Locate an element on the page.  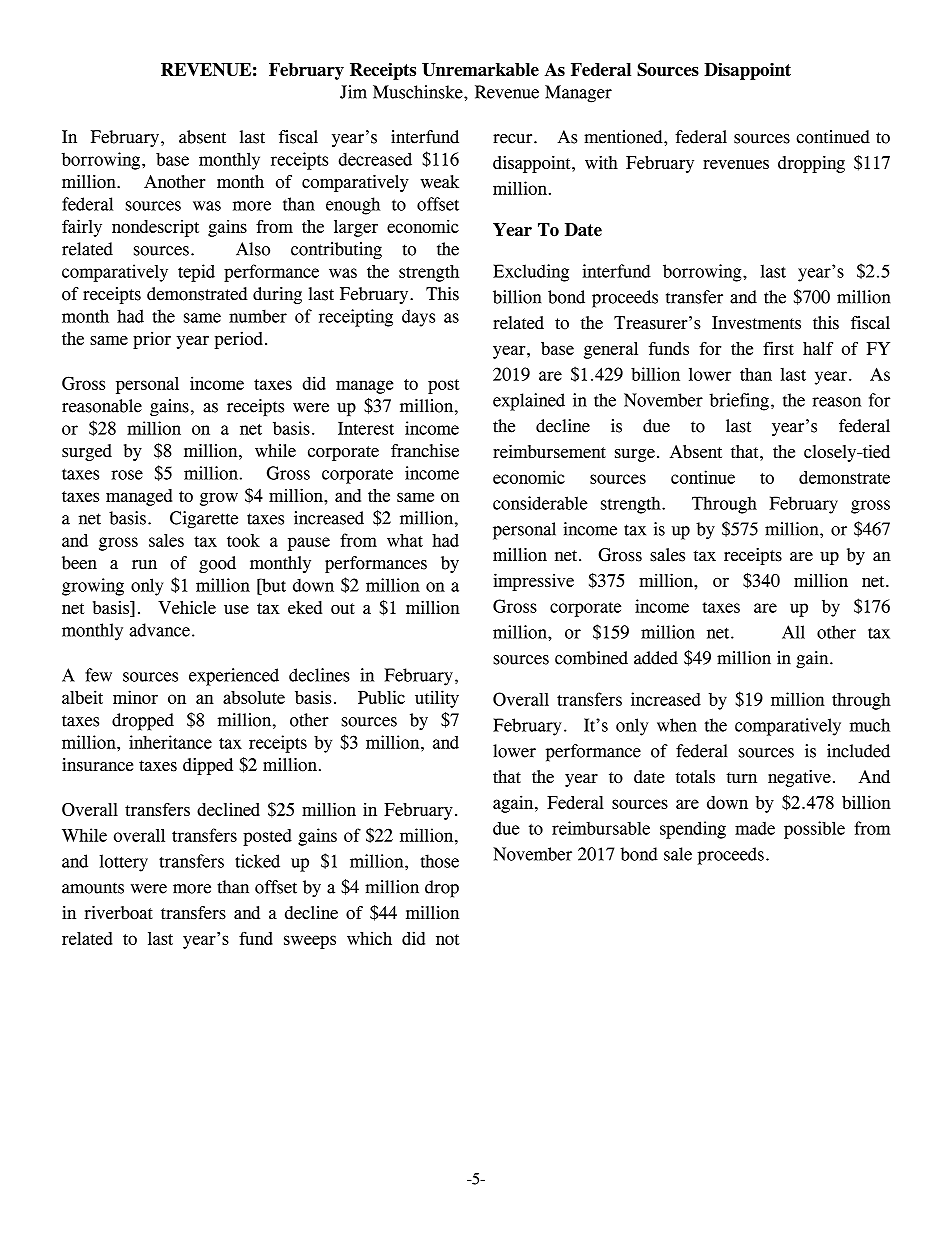
tepid is located at coordinates (196, 273).
